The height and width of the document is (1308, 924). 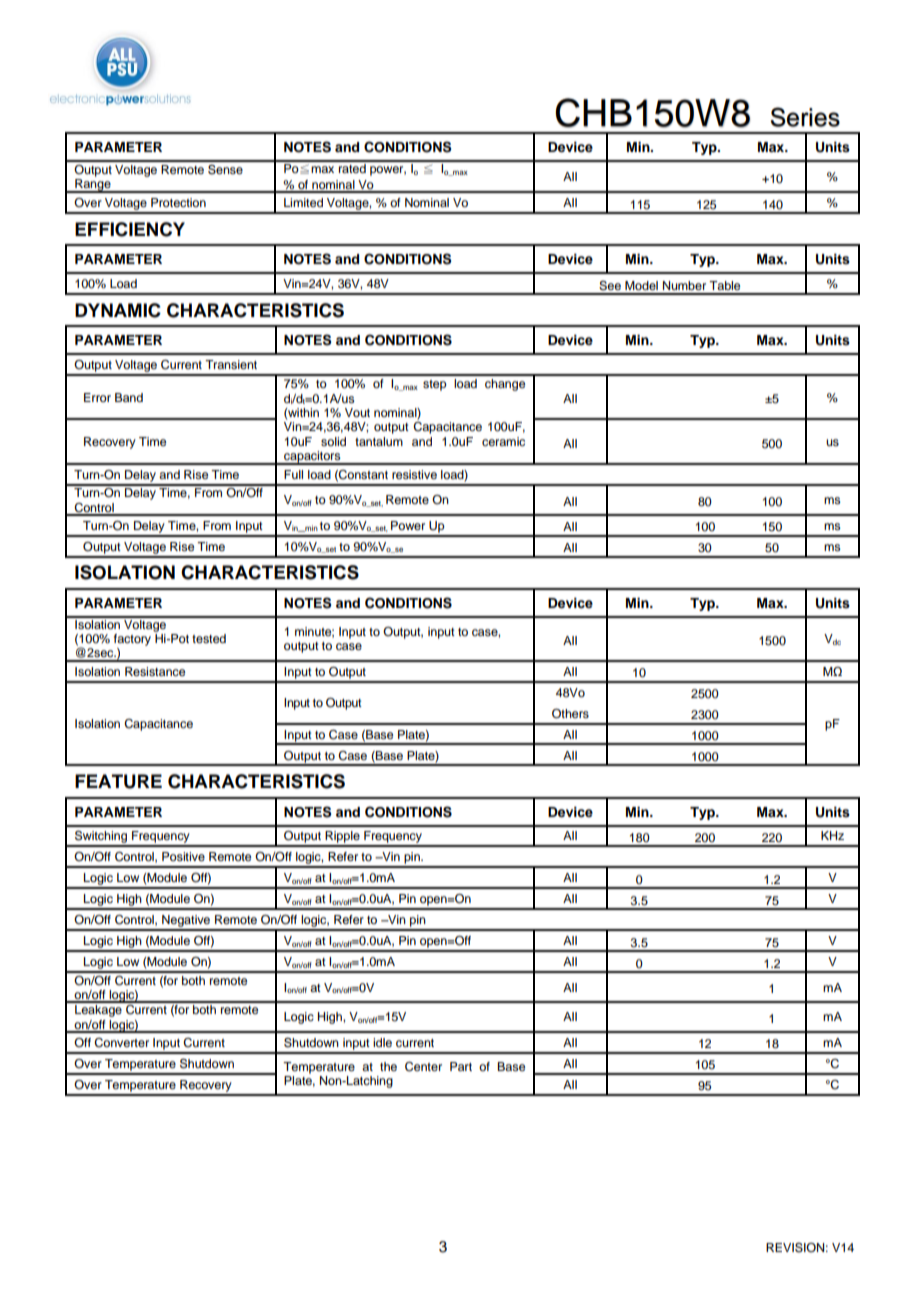 What do you see at coordinates (461, 1066) in the document?
I see `Part` at bounding box center [461, 1066].
